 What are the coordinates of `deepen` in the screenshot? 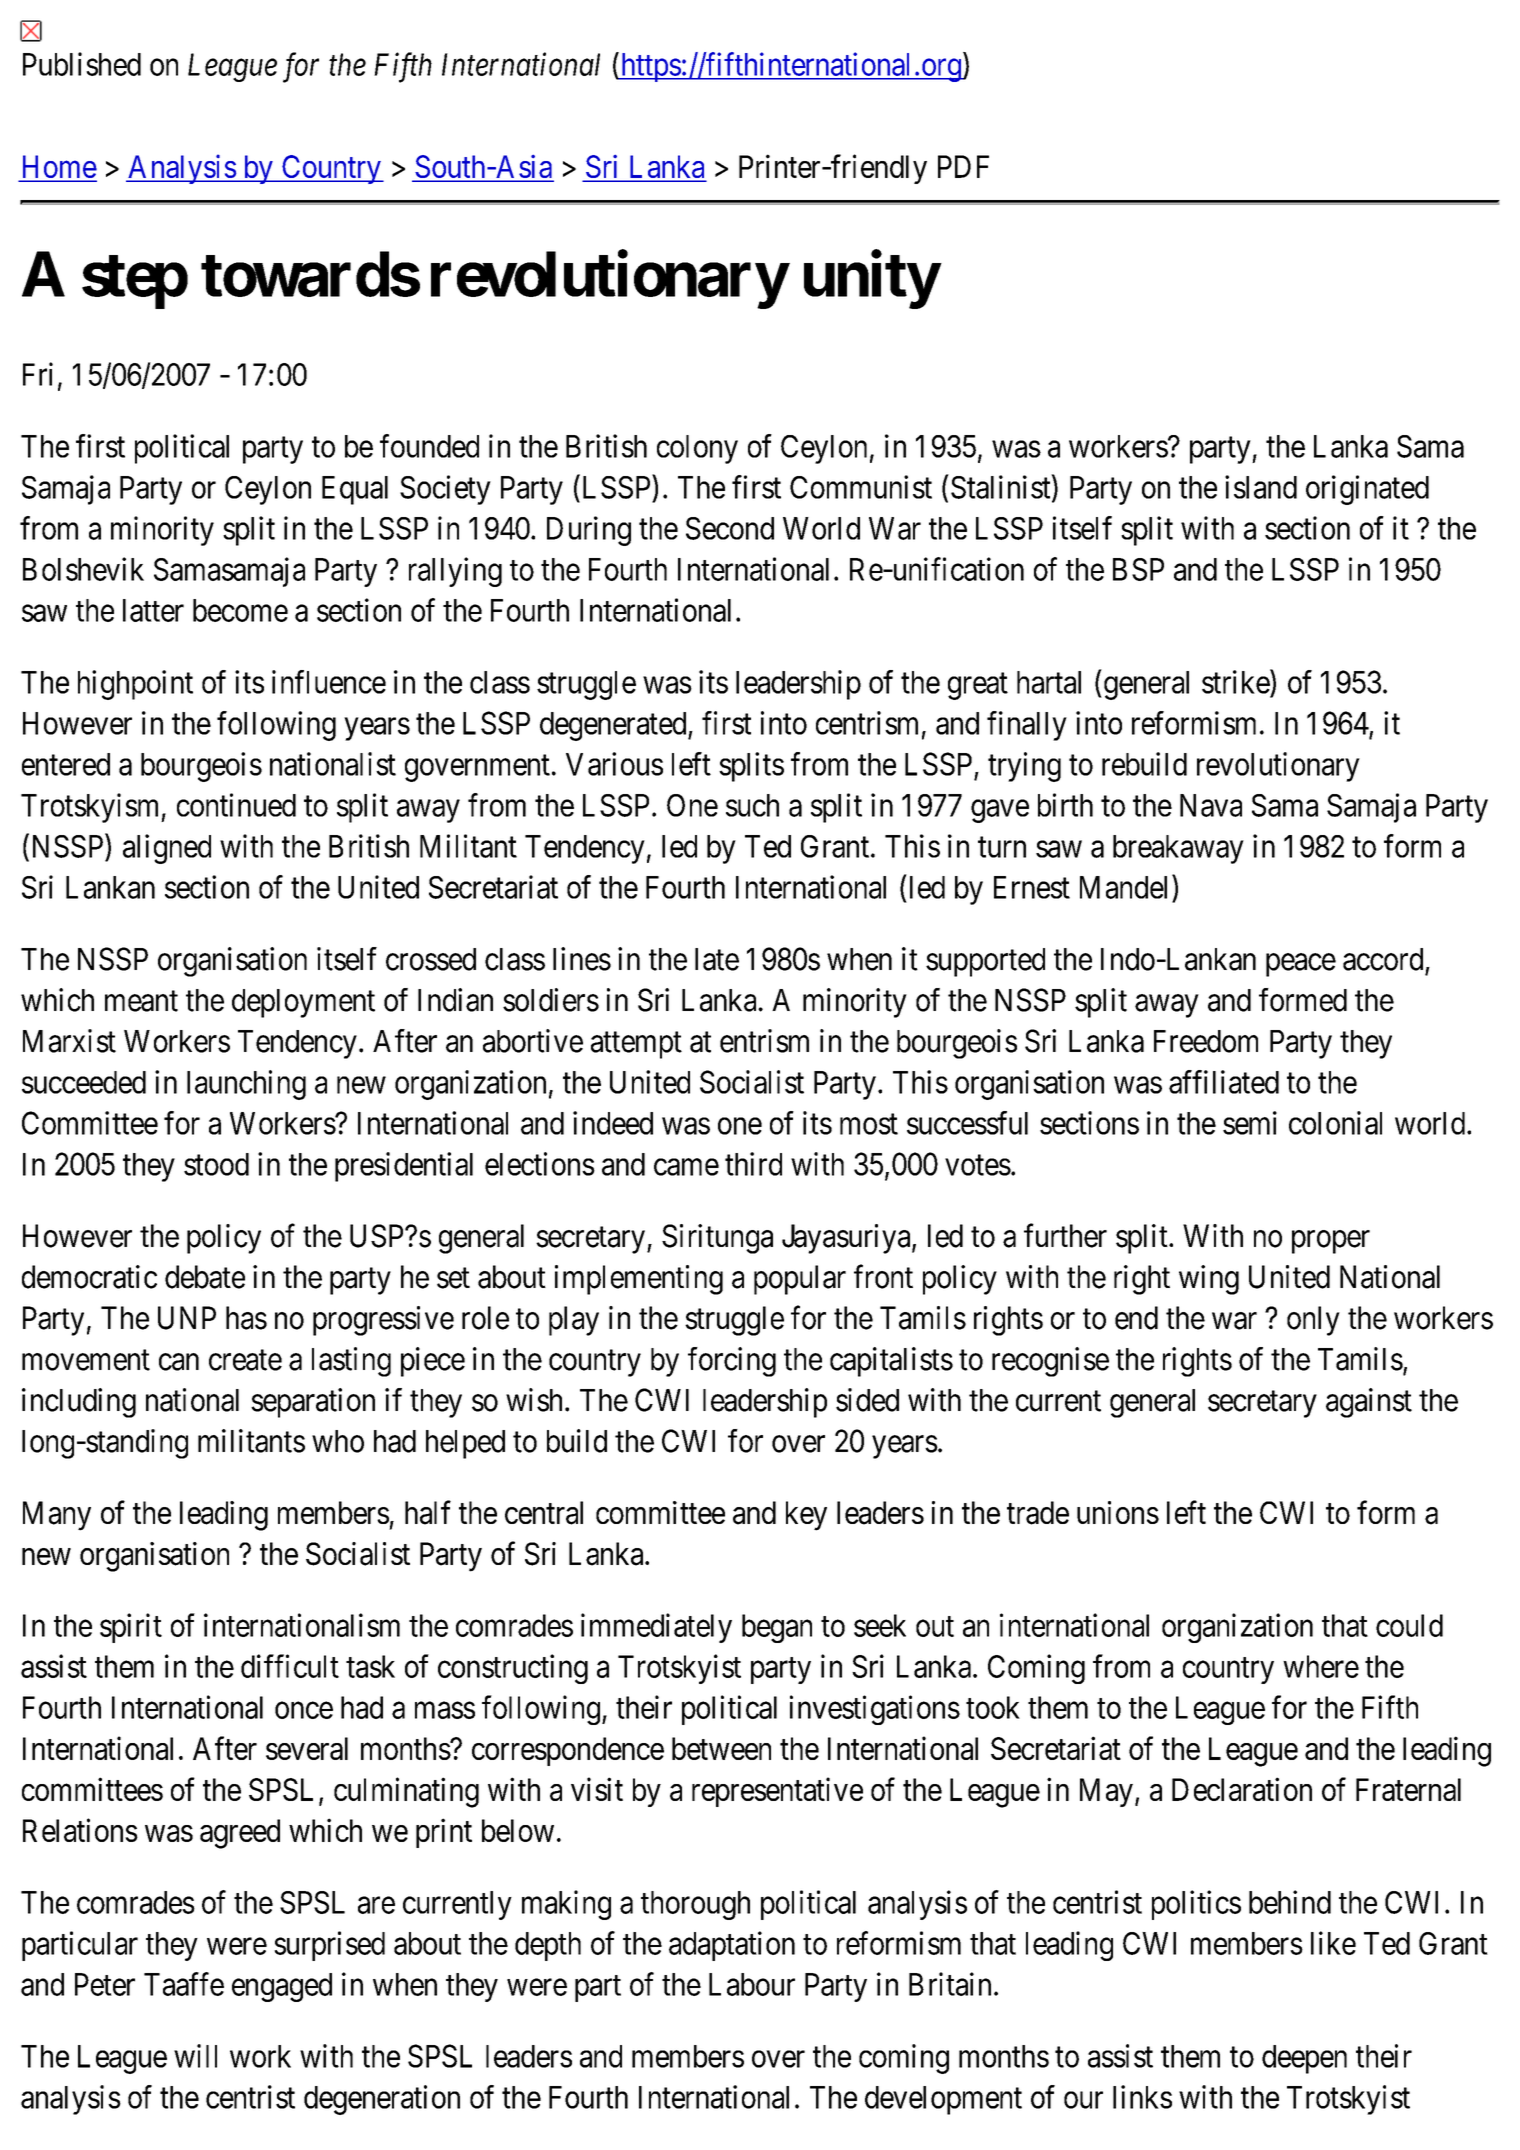 It's located at (1304, 2059).
